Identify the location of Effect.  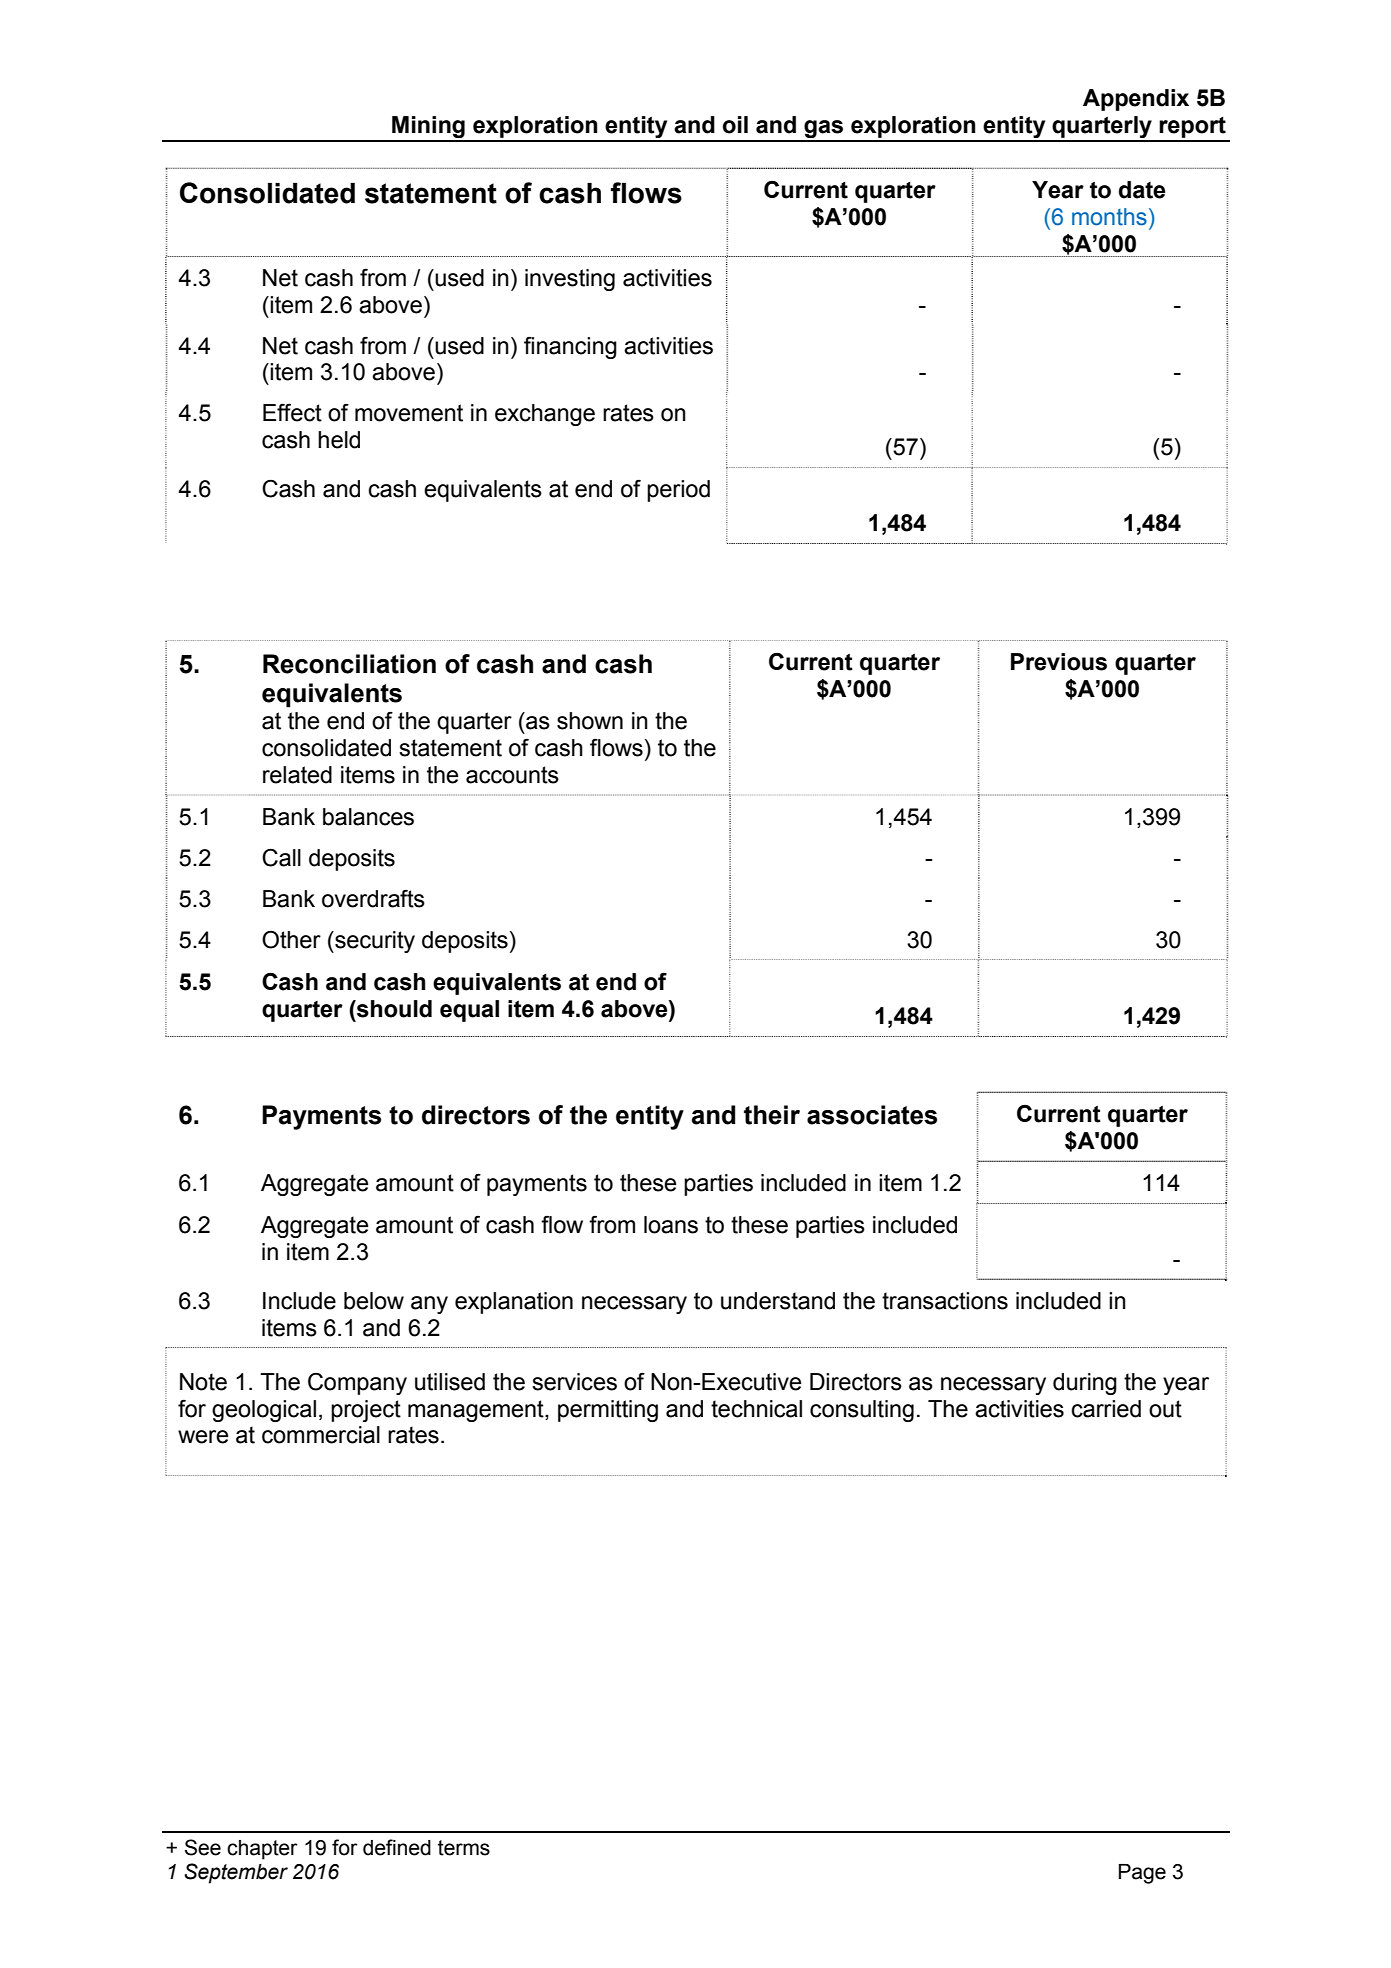
(292, 412).
